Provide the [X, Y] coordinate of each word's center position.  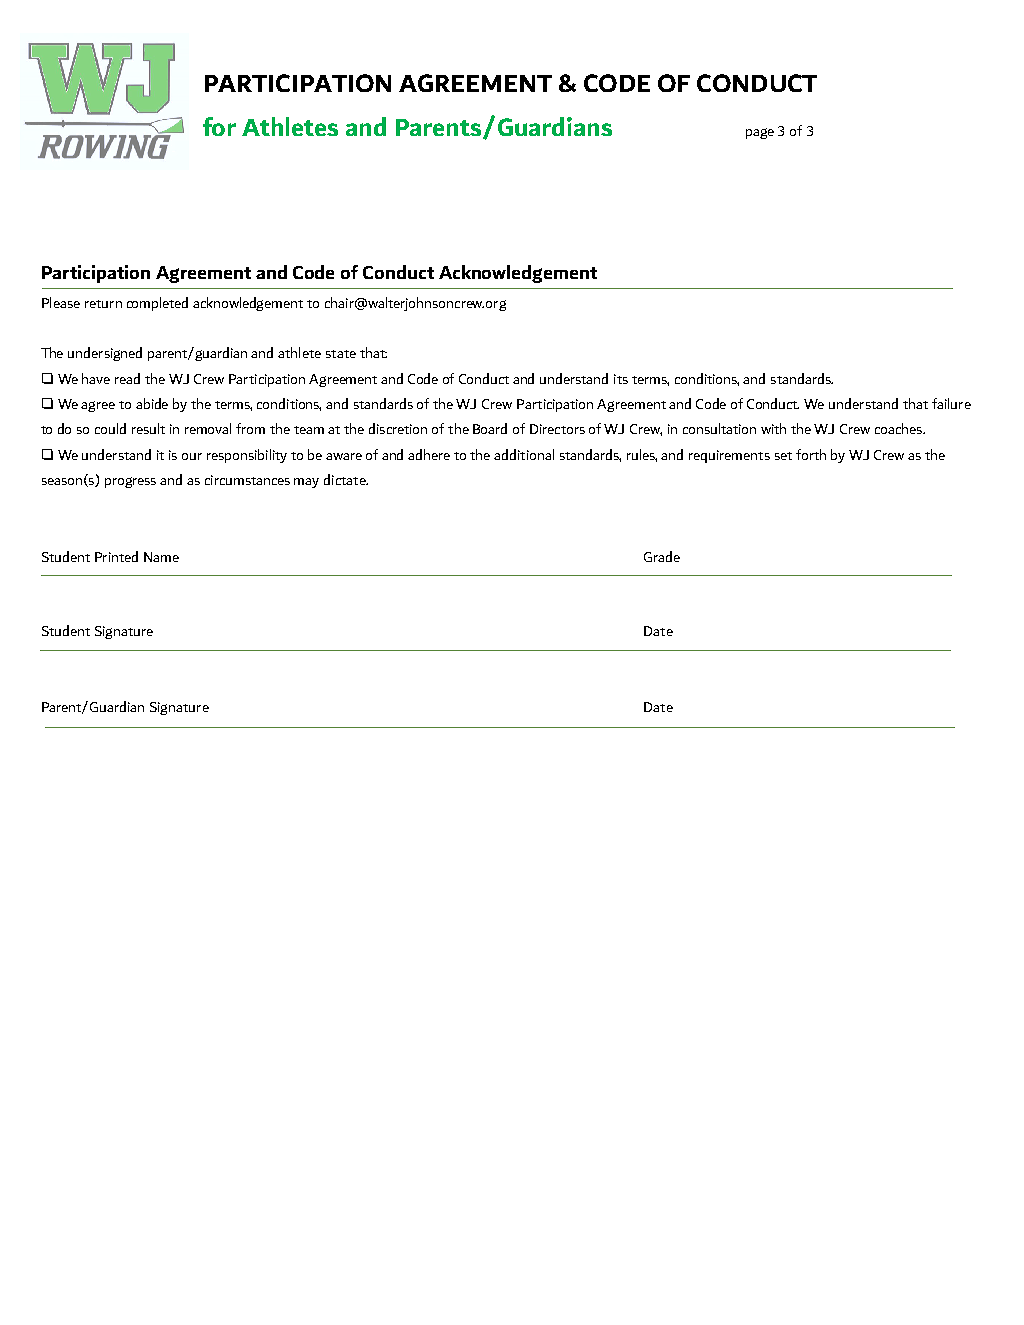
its [621, 379]
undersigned [105, 354]
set [783, 456]
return [103, 304]
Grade [662, 556]
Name [161, 557]
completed [157, 304]
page [760, 133]
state [341, 354]
